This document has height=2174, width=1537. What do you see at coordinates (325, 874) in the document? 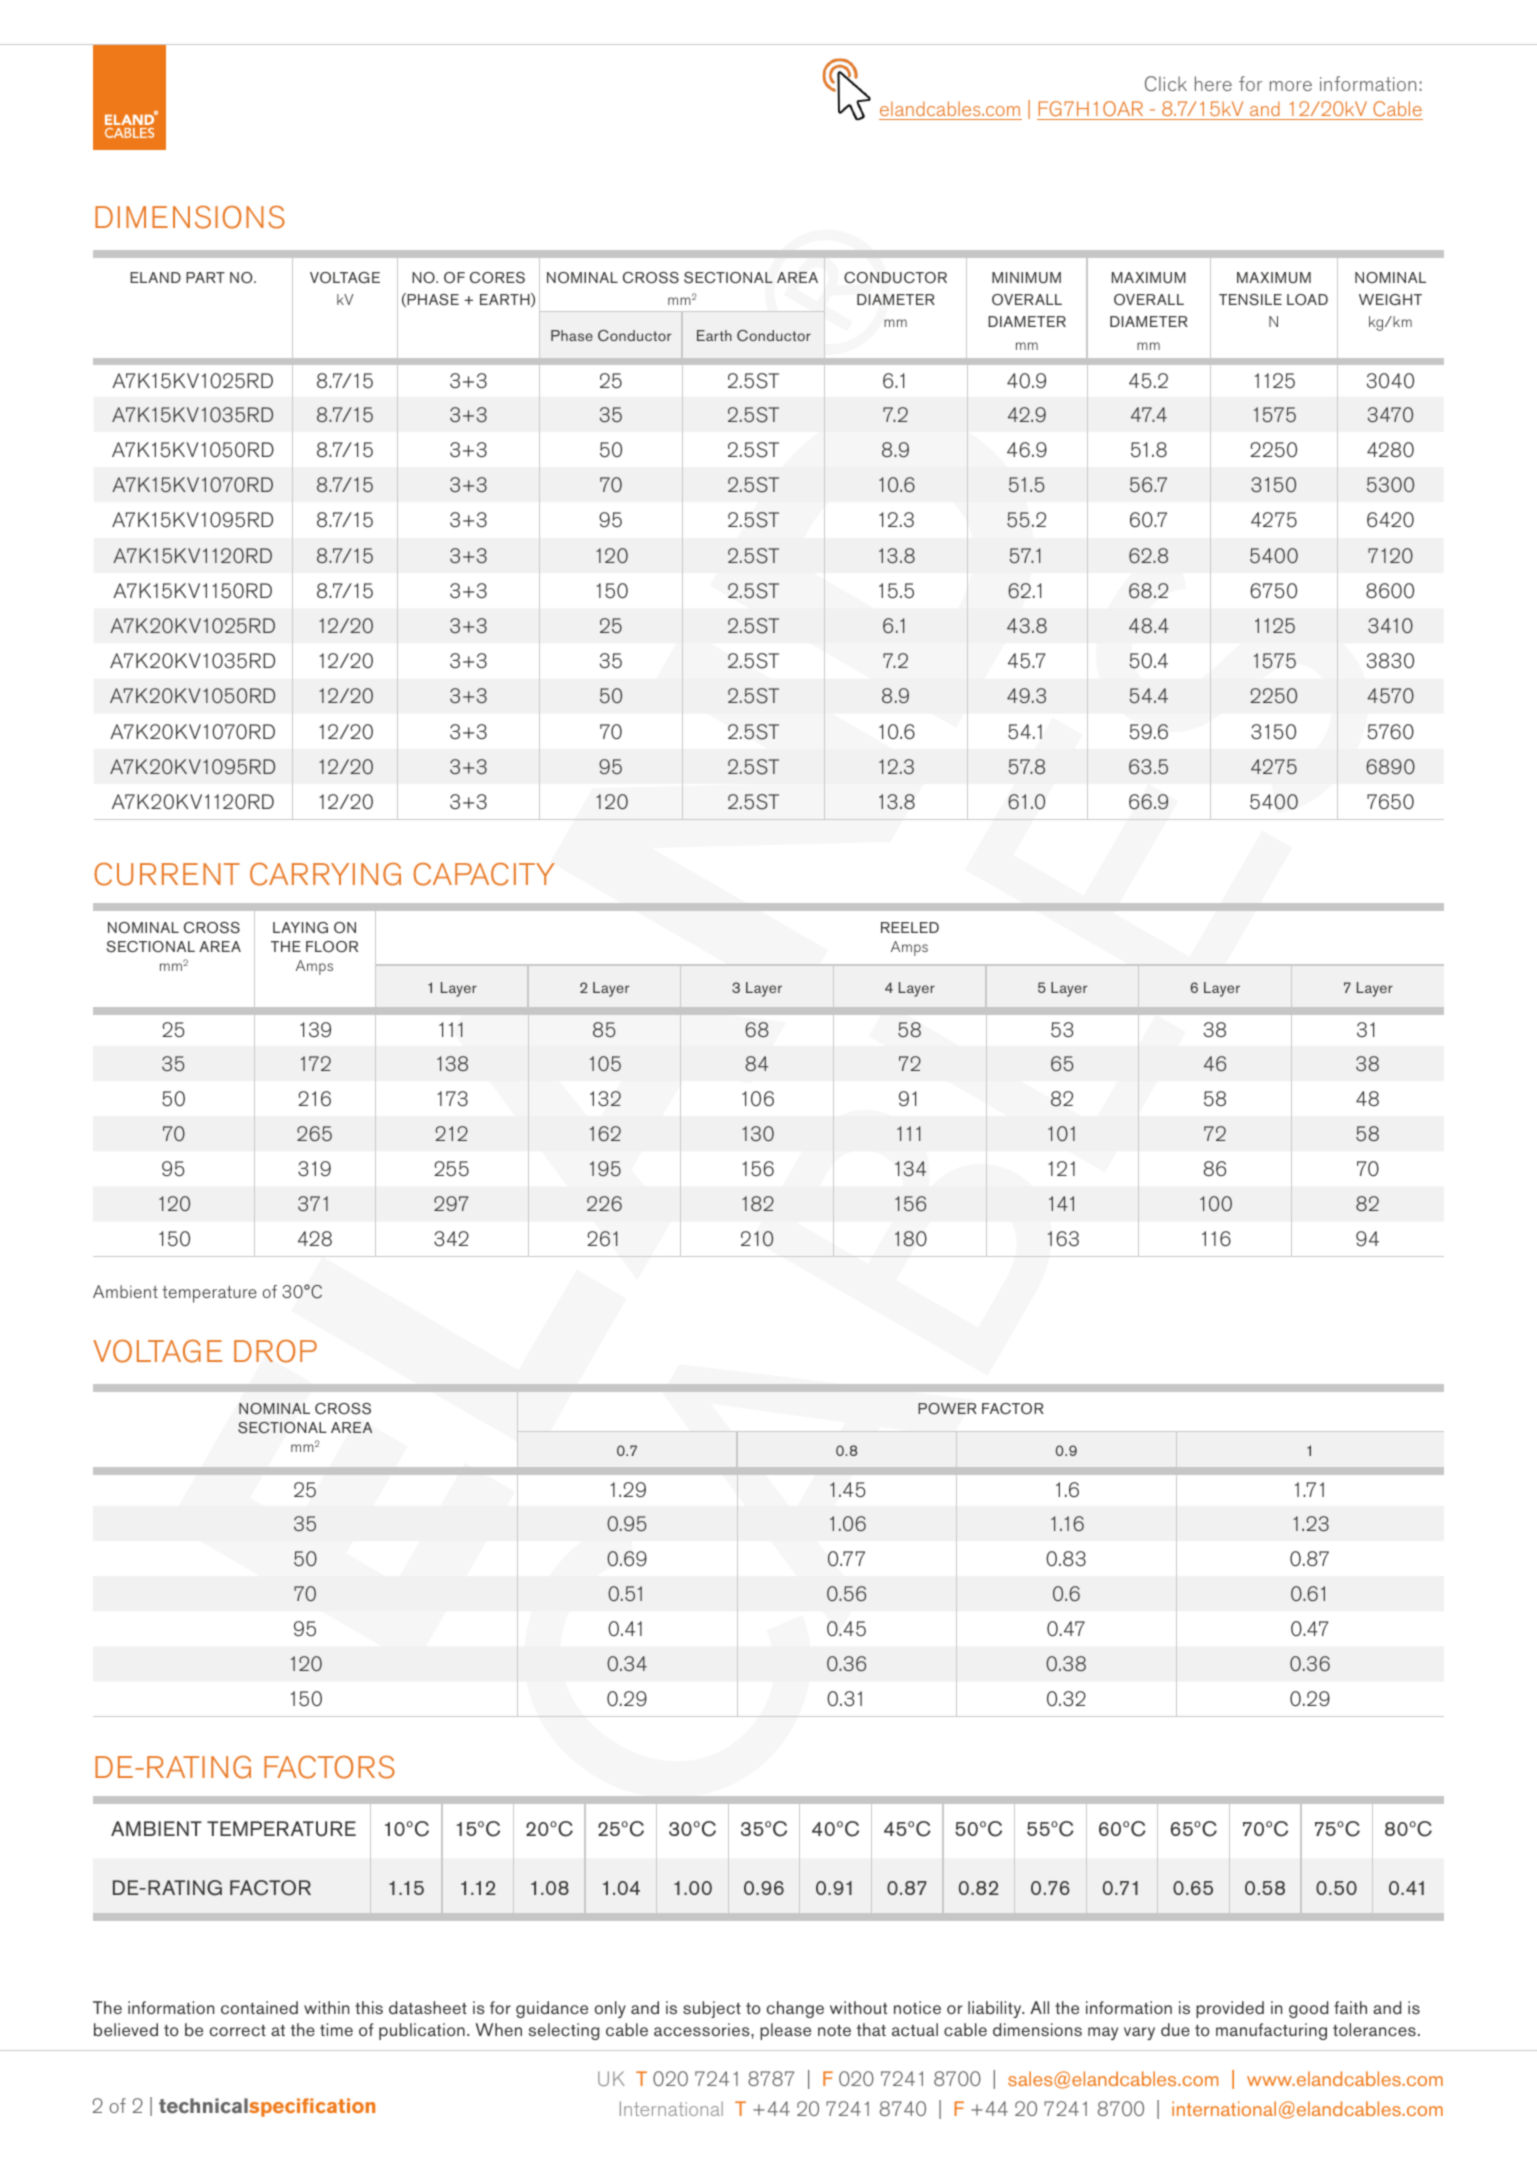
I see `CARRYING` at bounding box center [325, 874].
